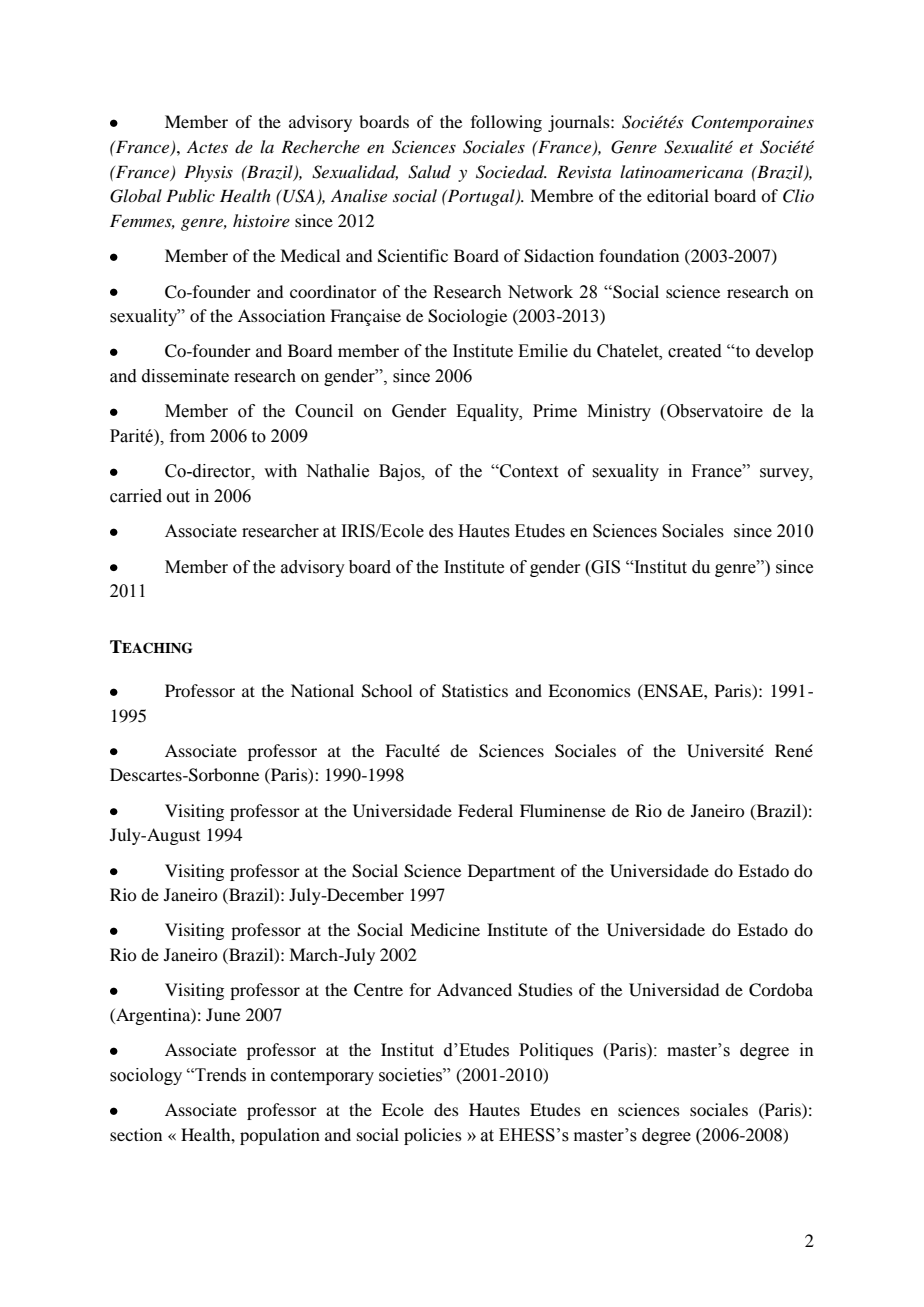 The height and width of the page is (1307, 924). Describe the element at coordinates (433, 1136) in the page. I see `policies` at that location.
